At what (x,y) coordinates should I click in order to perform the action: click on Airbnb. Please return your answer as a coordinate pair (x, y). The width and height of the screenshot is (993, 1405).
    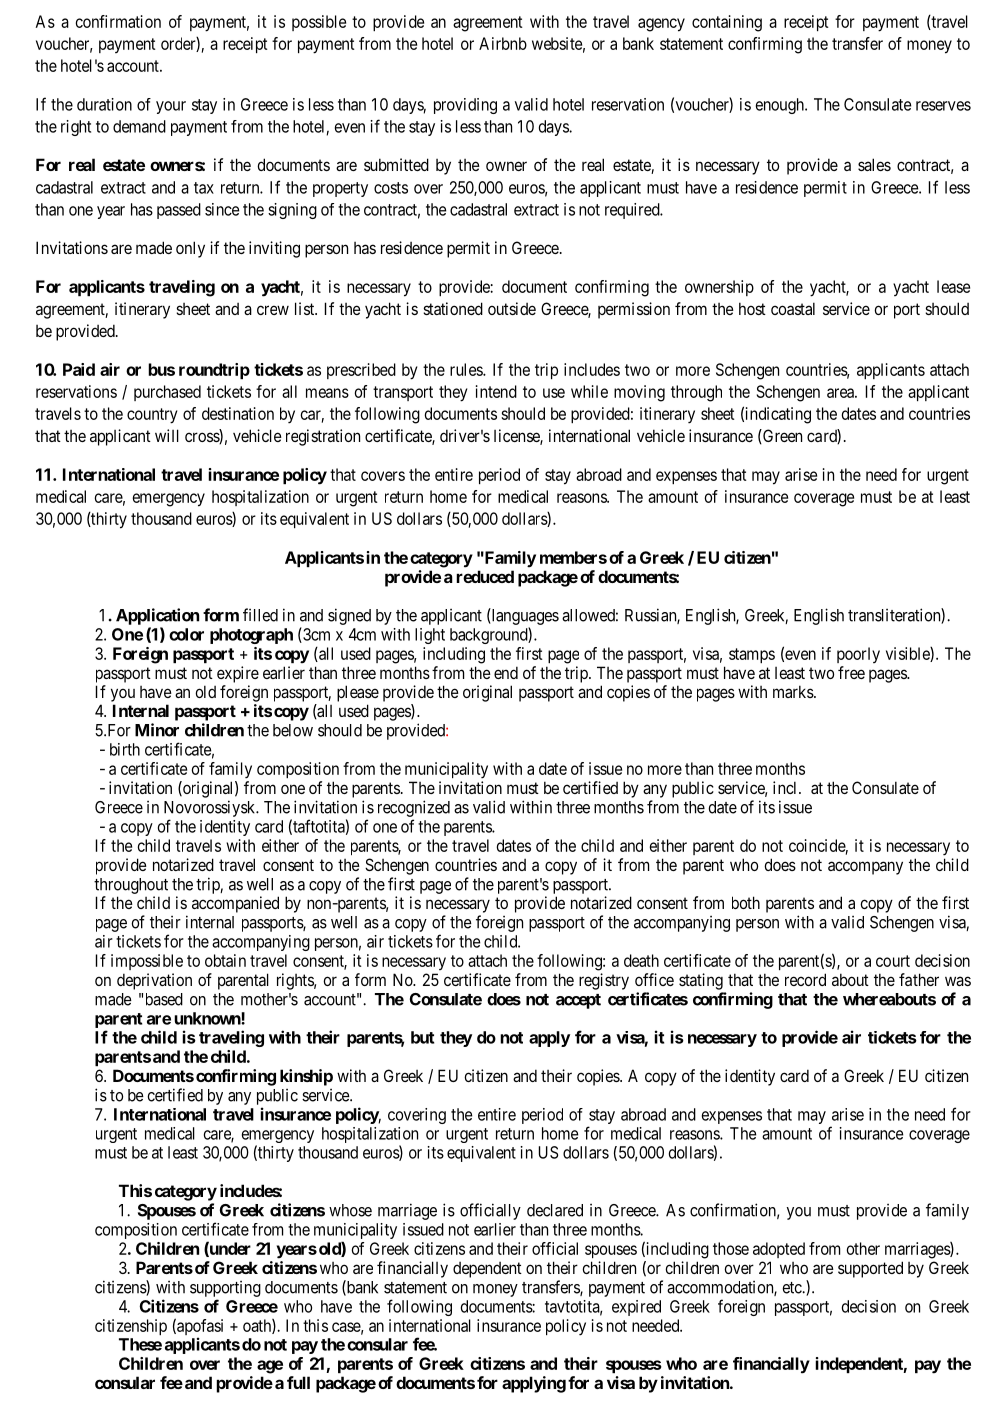
    Looking at the image, I should click on (503, 43).
